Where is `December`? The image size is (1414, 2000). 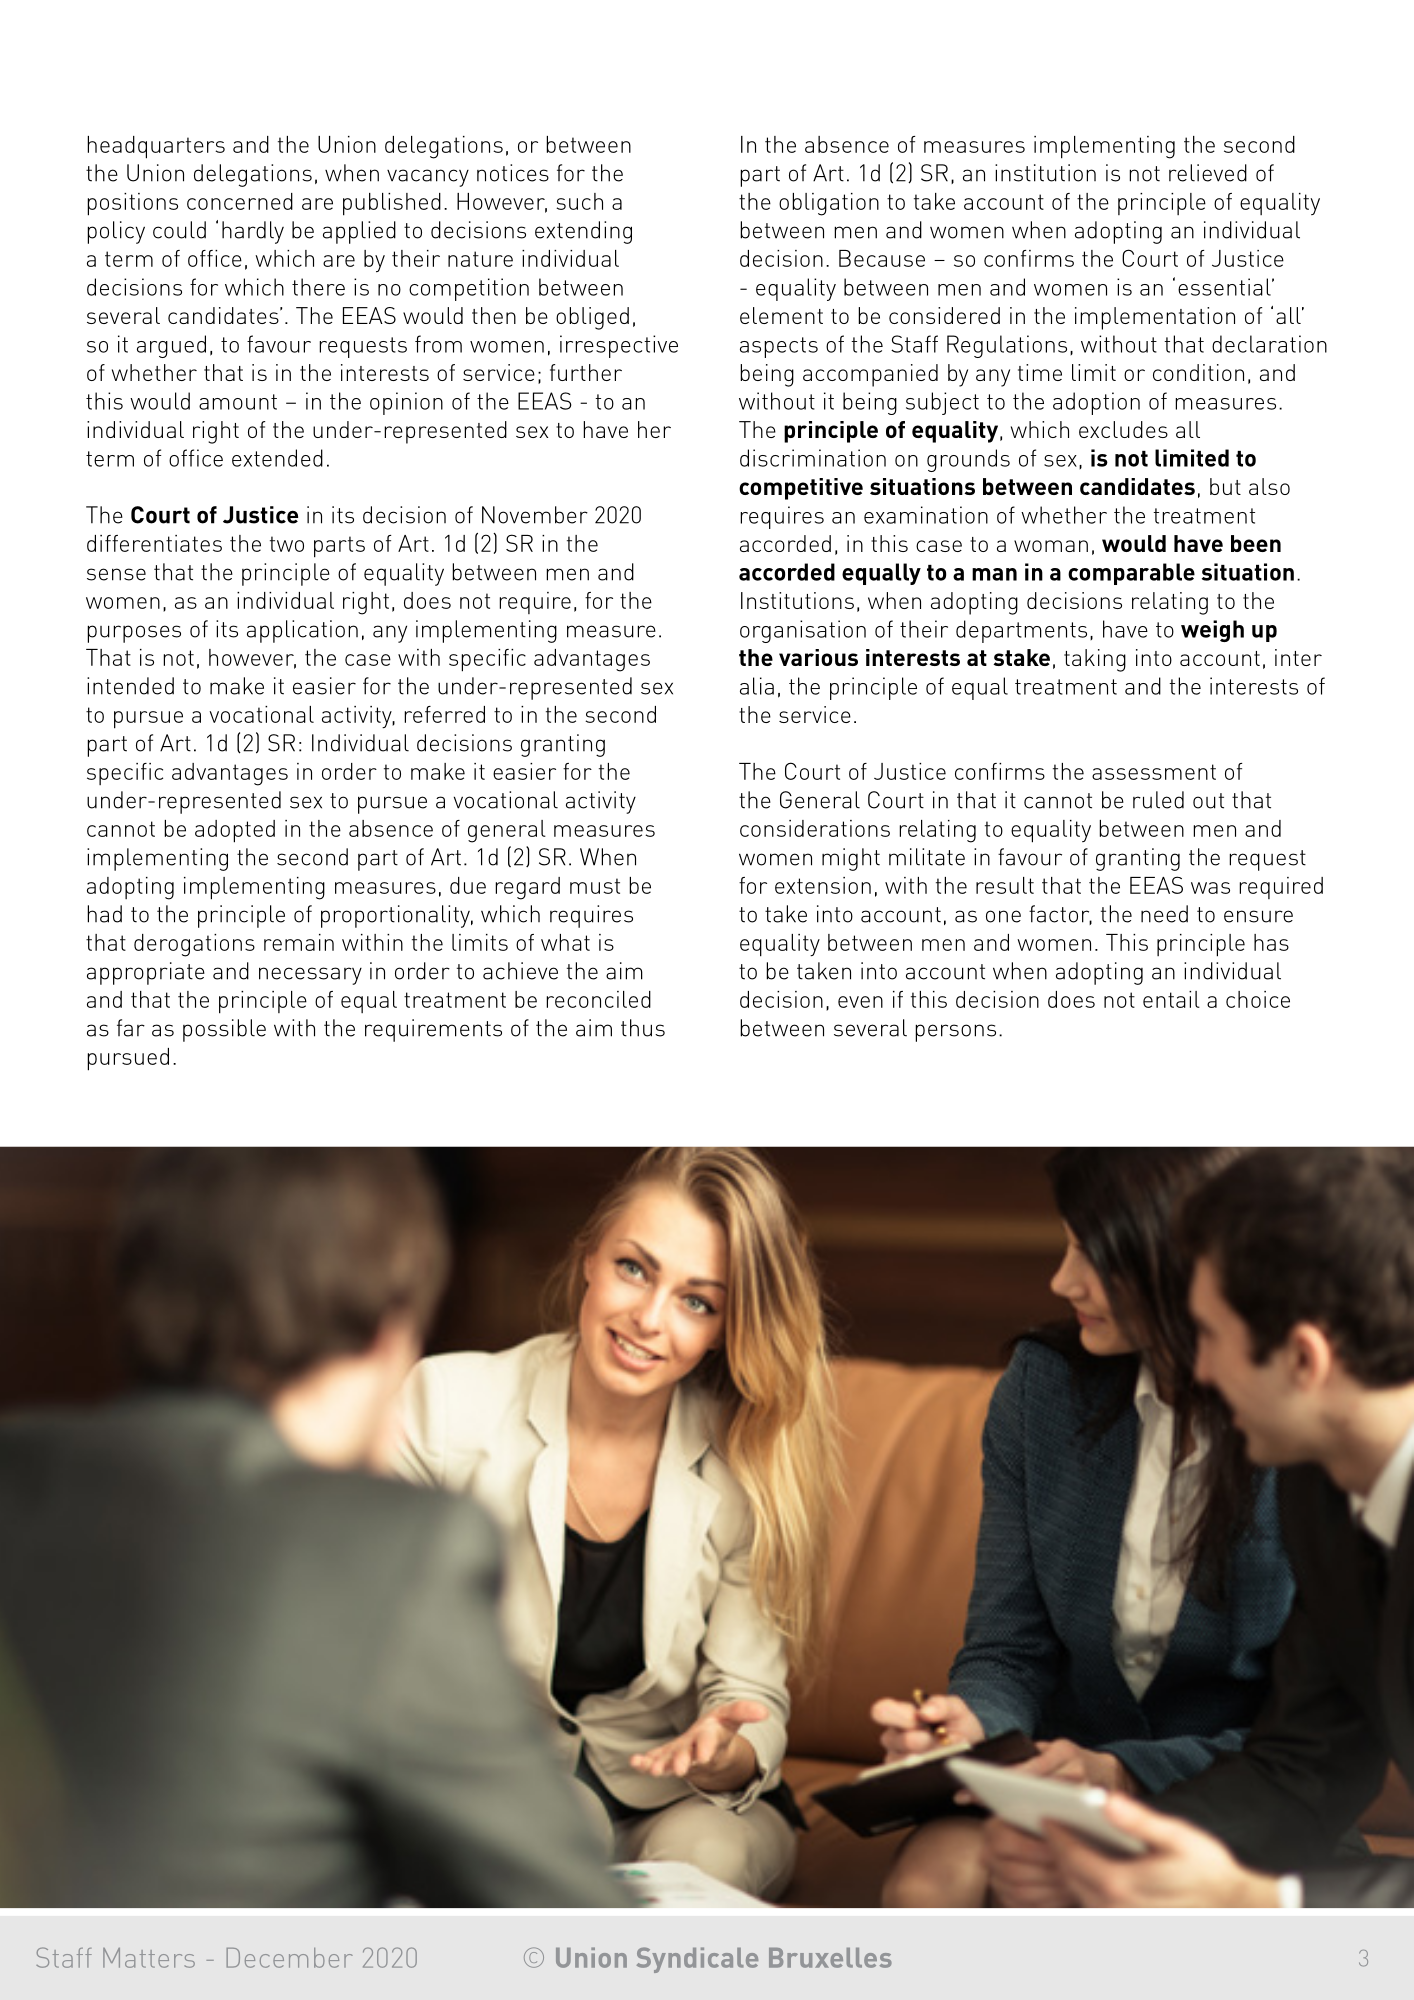 December is located at coordinates (289, 1958).
